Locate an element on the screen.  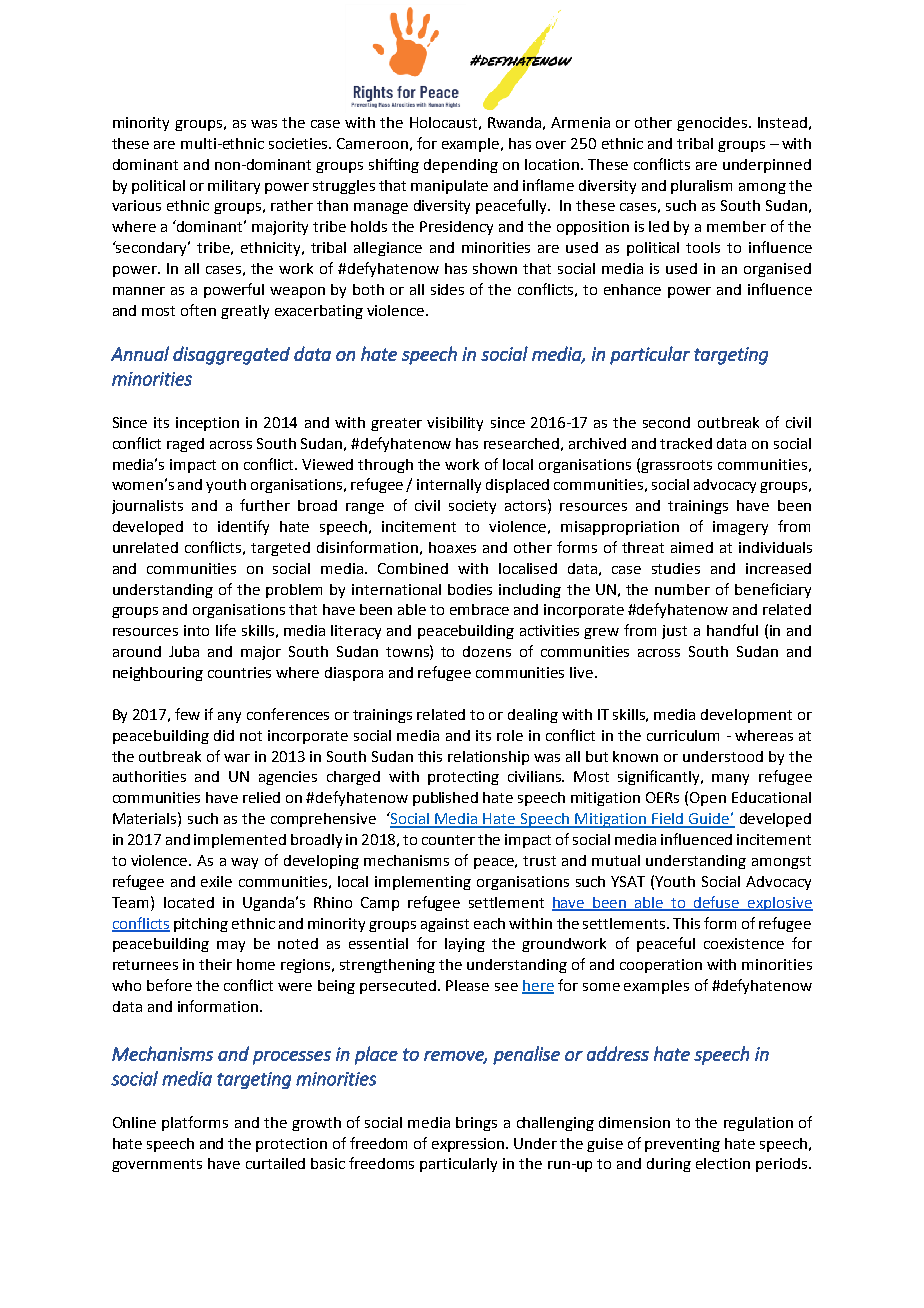
implemented is located at coordinates (240, 841).
